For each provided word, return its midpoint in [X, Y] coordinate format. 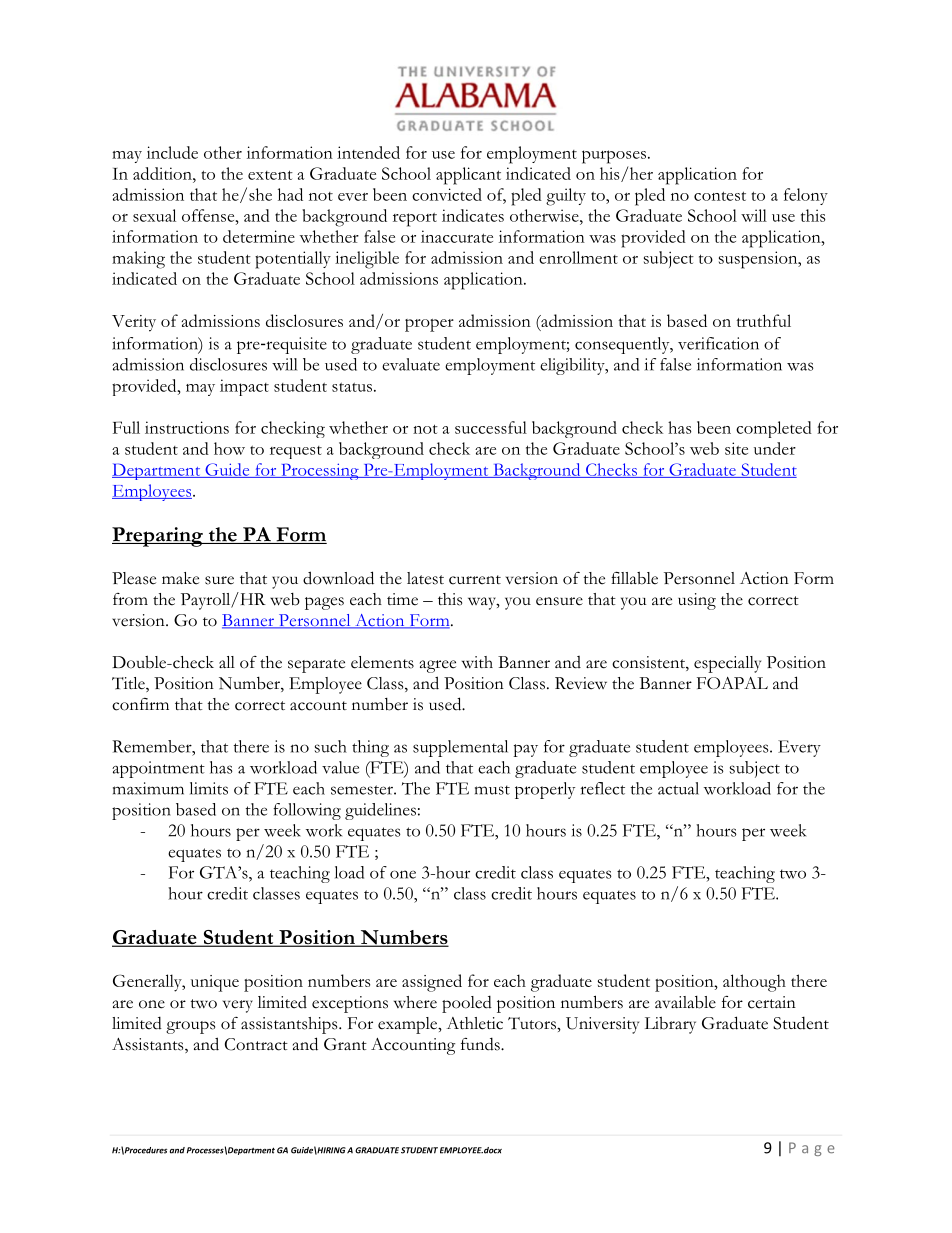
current [475, 580]
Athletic [475, 1023]
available [685, 1002]
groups [190, 1027]
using [697, 601]
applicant [468, 176]
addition [163, 173]
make [180, 578]
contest [720, 196]
